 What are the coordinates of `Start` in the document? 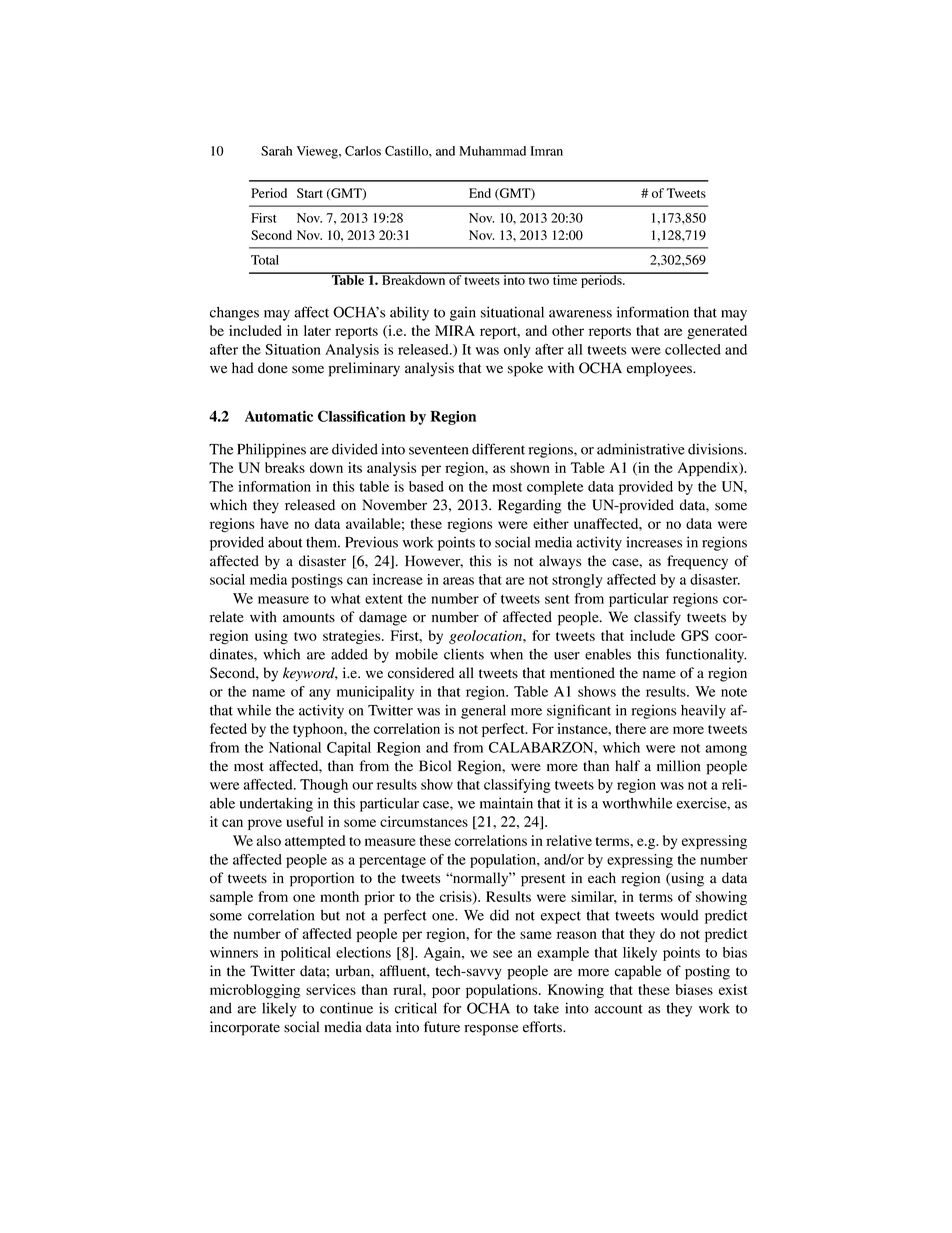 It's located at (310, 193).
